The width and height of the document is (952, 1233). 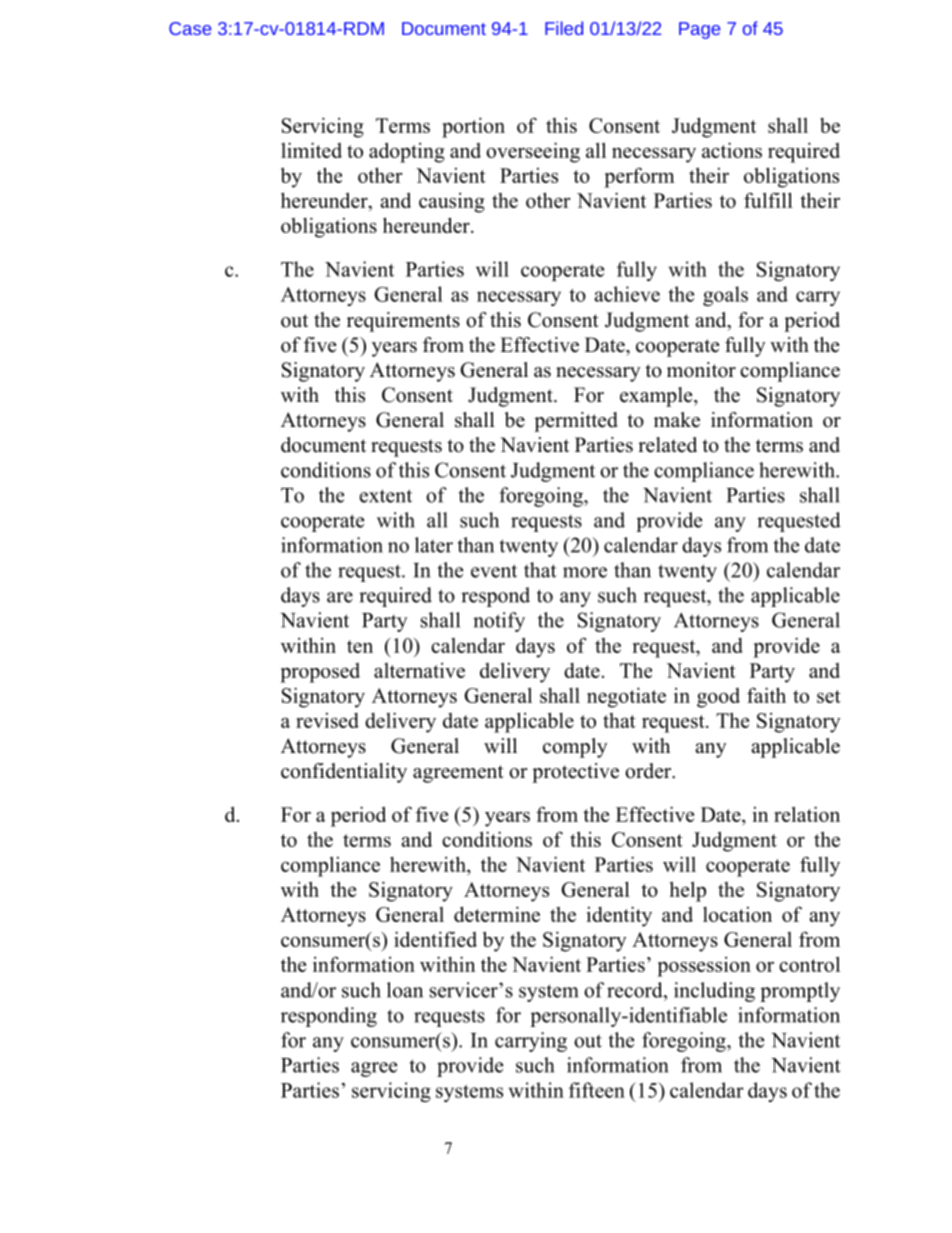 What do you see at coordinates (340, 597) in the document?
I see `are` at bounding box center [340, 597].
